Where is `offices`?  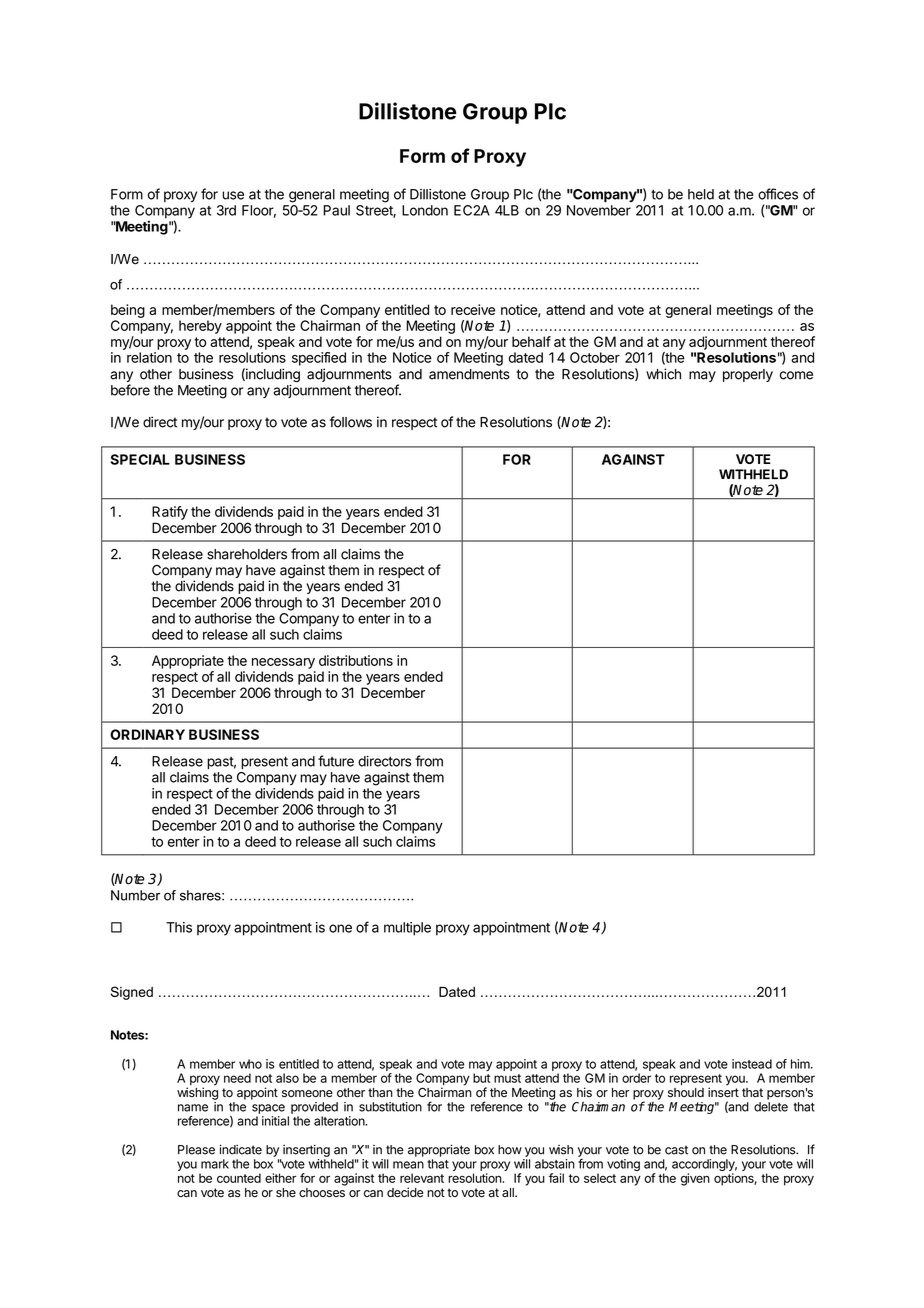 offices is located at coordinates (778, 194).
